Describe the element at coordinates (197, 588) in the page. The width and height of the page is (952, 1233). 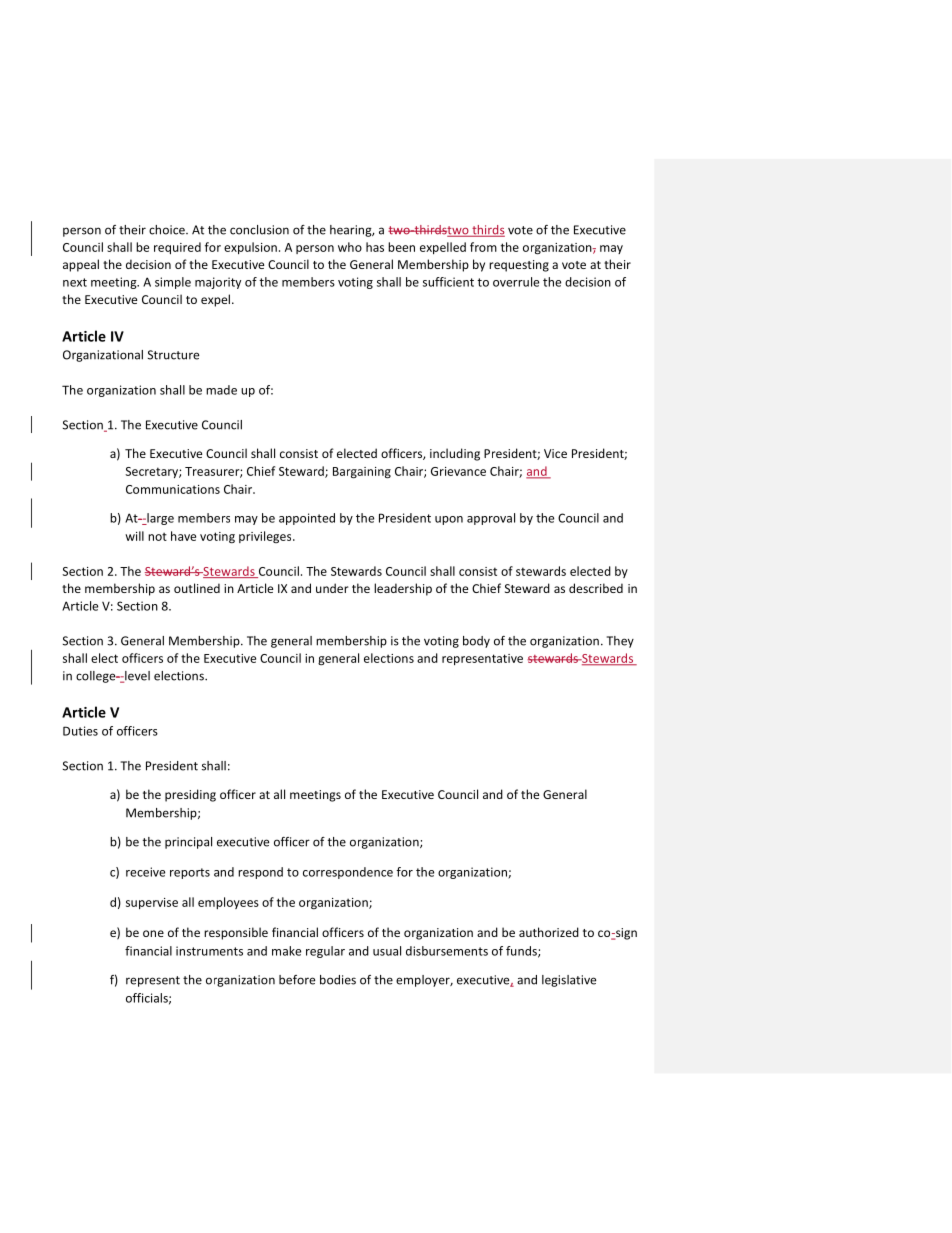
I see `outlined` at that location.
